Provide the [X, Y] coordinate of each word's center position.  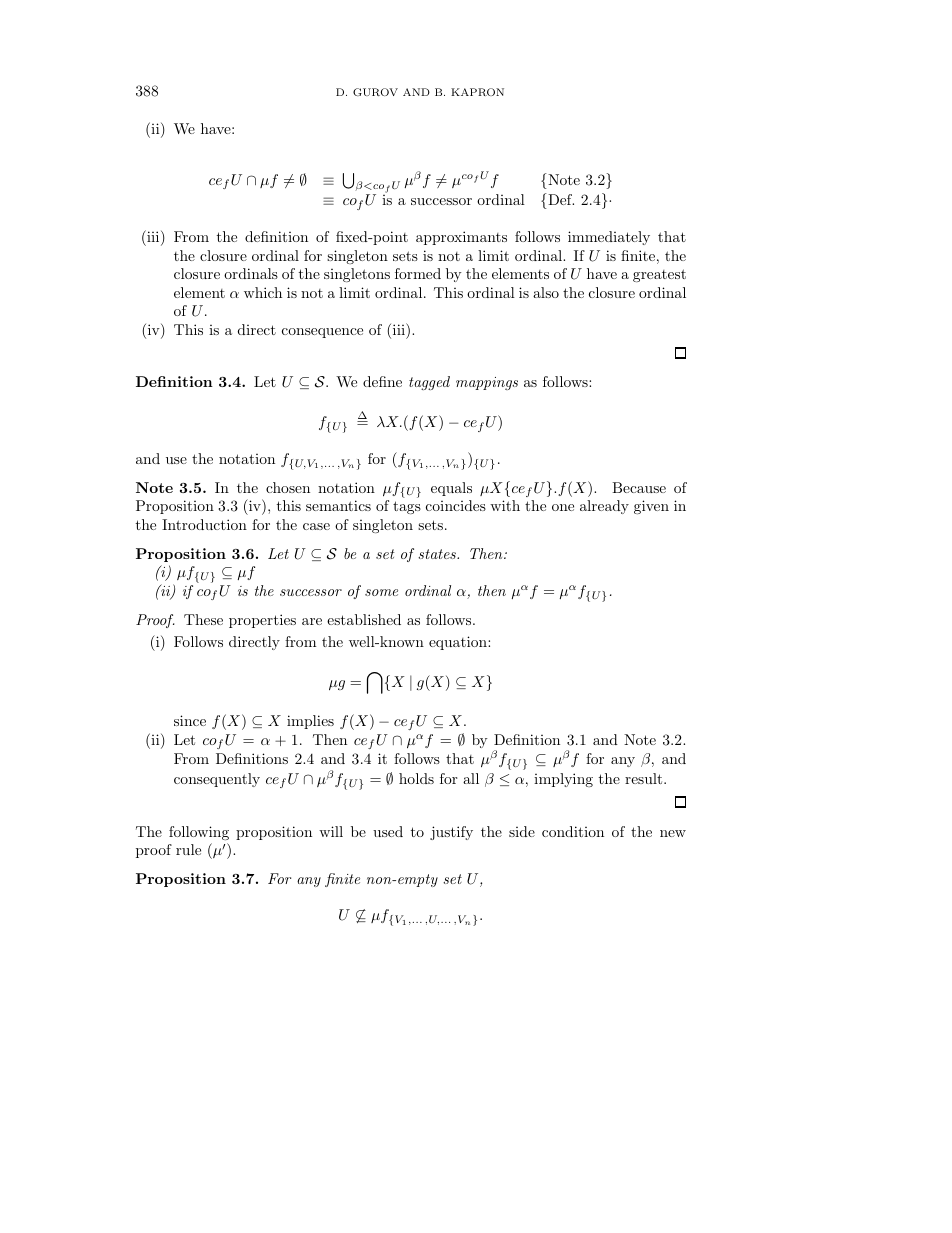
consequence [322, 333]
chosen [288, 487]
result [645, 778]
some [381, 592]
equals [451, 489]
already [604, 507]
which [263, 292]
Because [639, 487]
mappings [487, 383]
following [199, 833]
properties [262, 621]
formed [418, 273]
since [190, 720]
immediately [609, 238]
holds [416, 778]
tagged [429, 383]
